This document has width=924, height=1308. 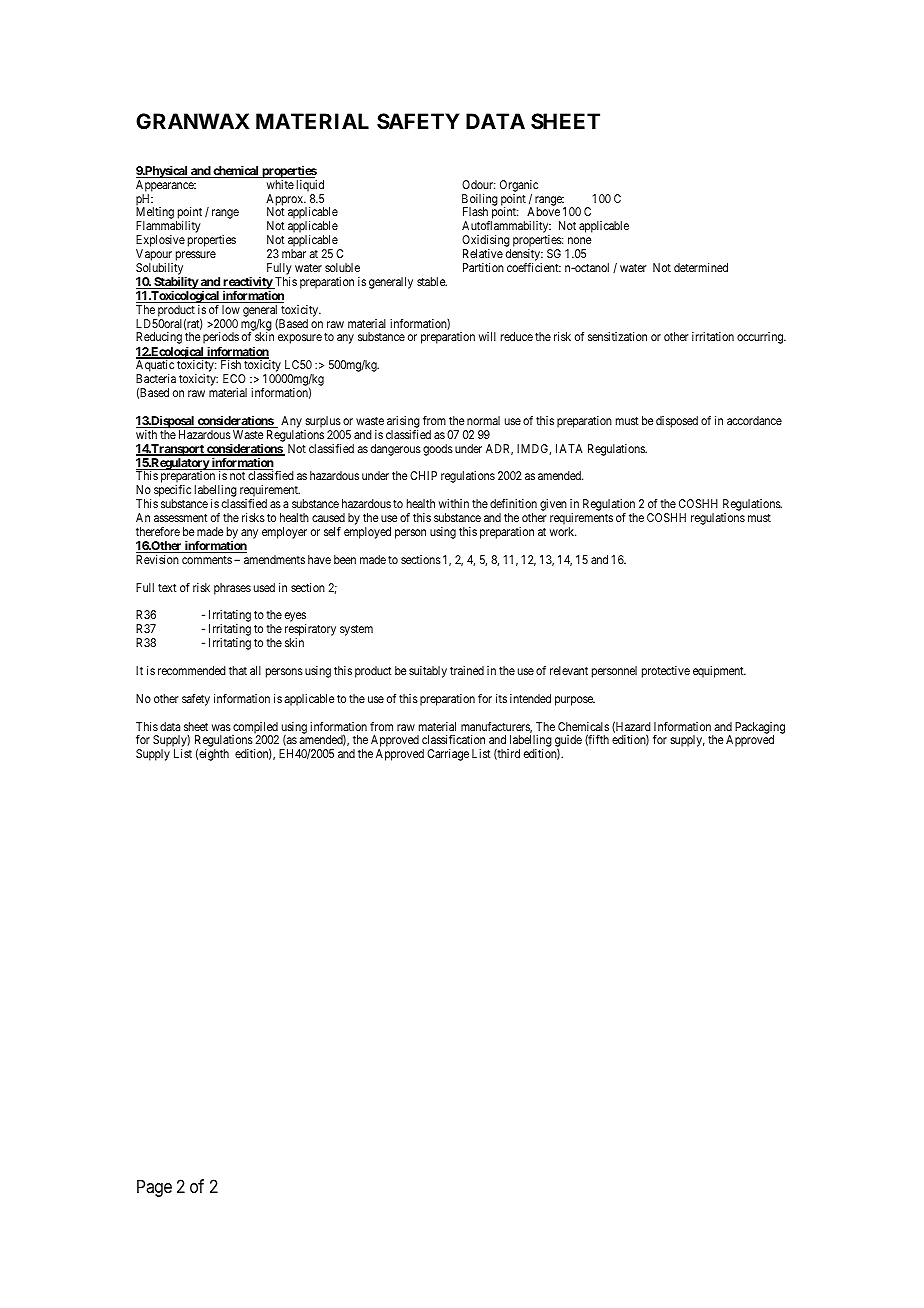 What do you see at coordinates (196, 256) in the document?
I see `pressure` at bounding box center [196, 256].
